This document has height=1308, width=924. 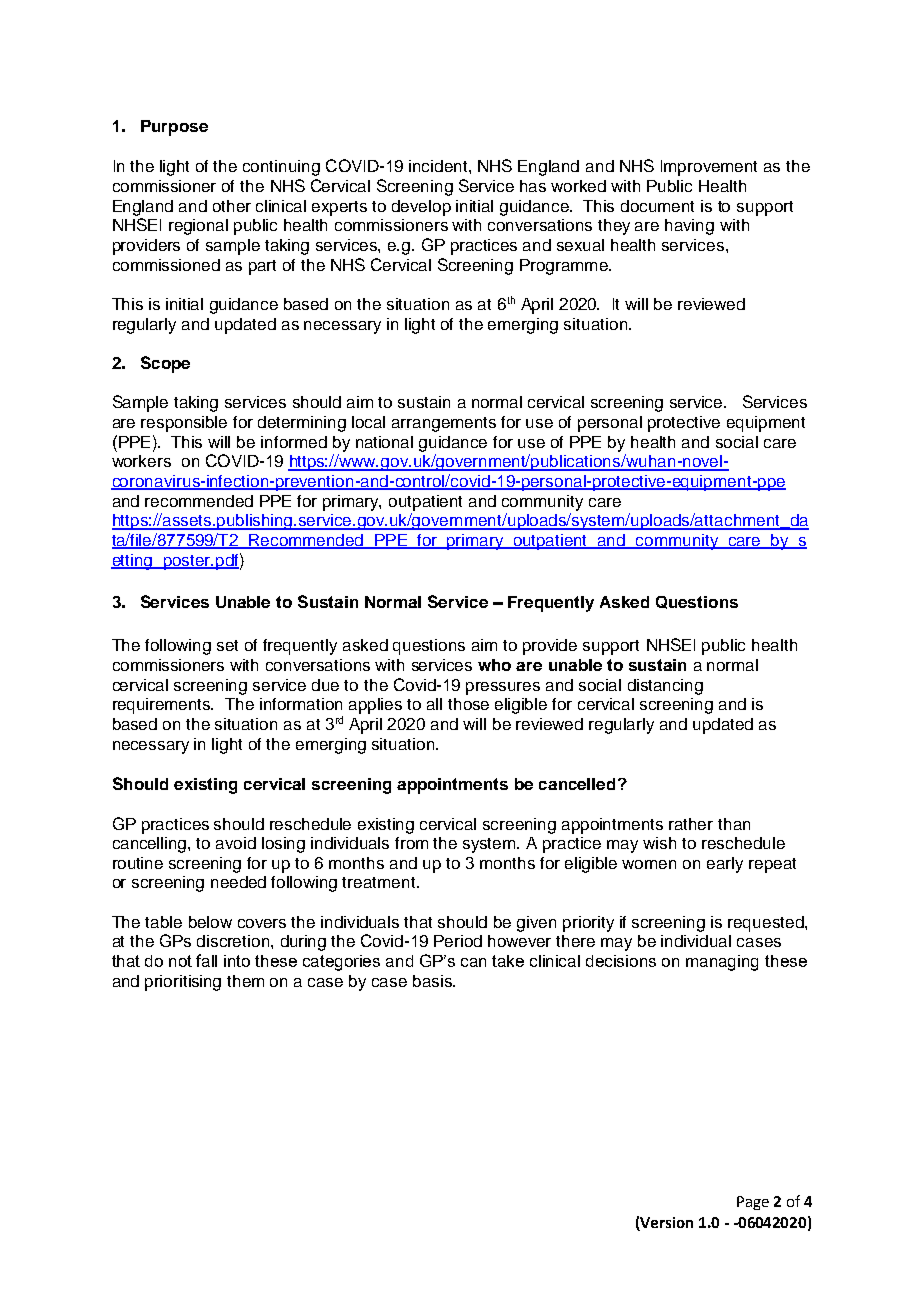 I want to click on basis, so click(x=433, y=981).
